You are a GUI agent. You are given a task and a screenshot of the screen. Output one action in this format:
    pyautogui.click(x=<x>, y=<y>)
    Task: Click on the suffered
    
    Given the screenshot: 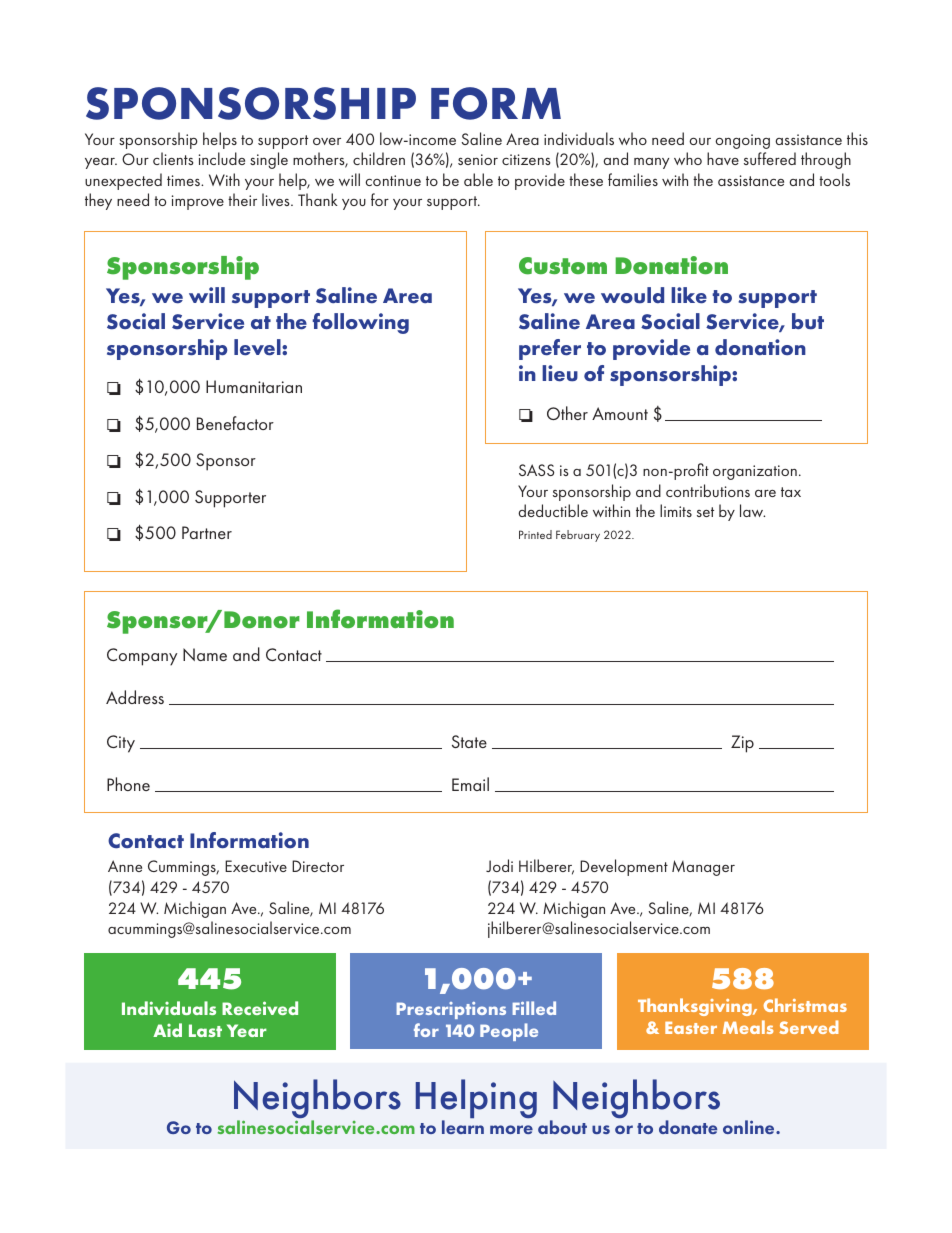 What is the action you would take?
    pyautogui.click(x=770, y=158)
